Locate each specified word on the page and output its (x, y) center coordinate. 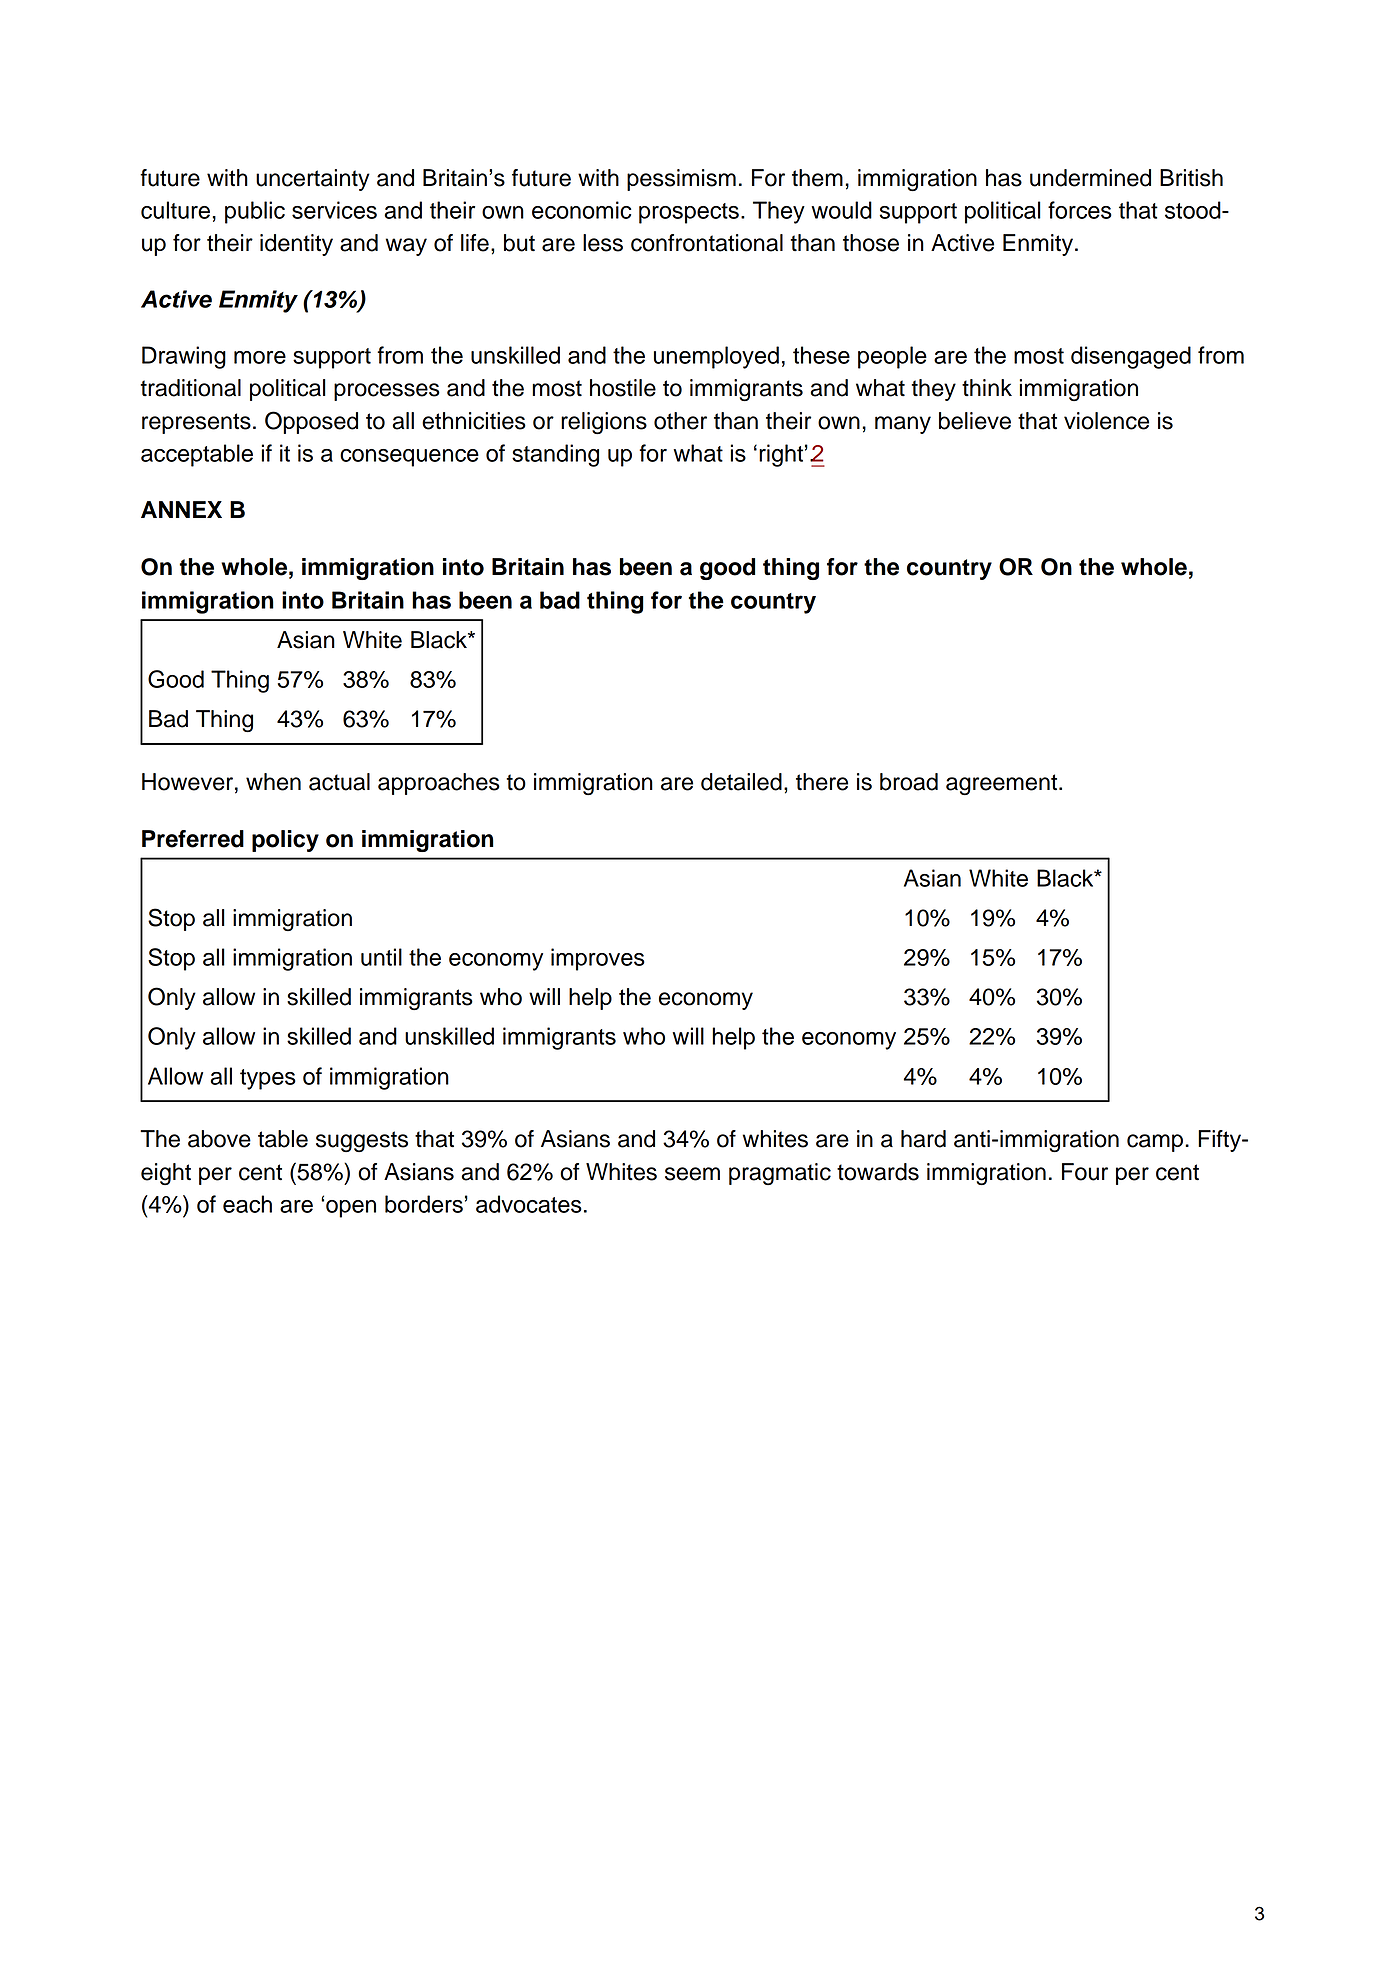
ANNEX (181, 509)
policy (285, 841)
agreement (1003, 784)
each (247, 1204)
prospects (689, 213)
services (334, 210)
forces (1080, 210)
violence (1106, 421)
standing (555, 455)
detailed (741, 782)
